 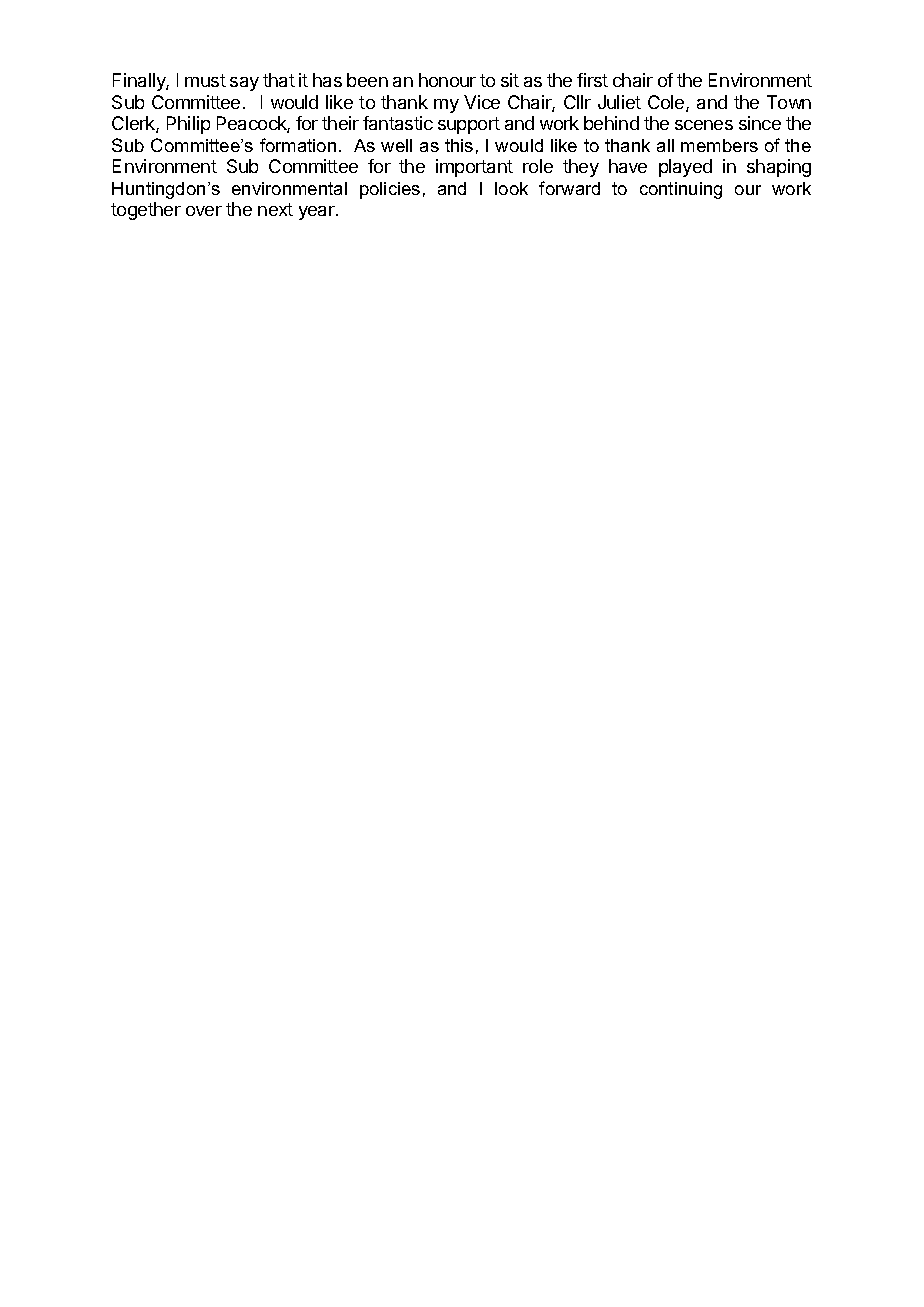 I want to click on say, so click(x=244, y=84).
